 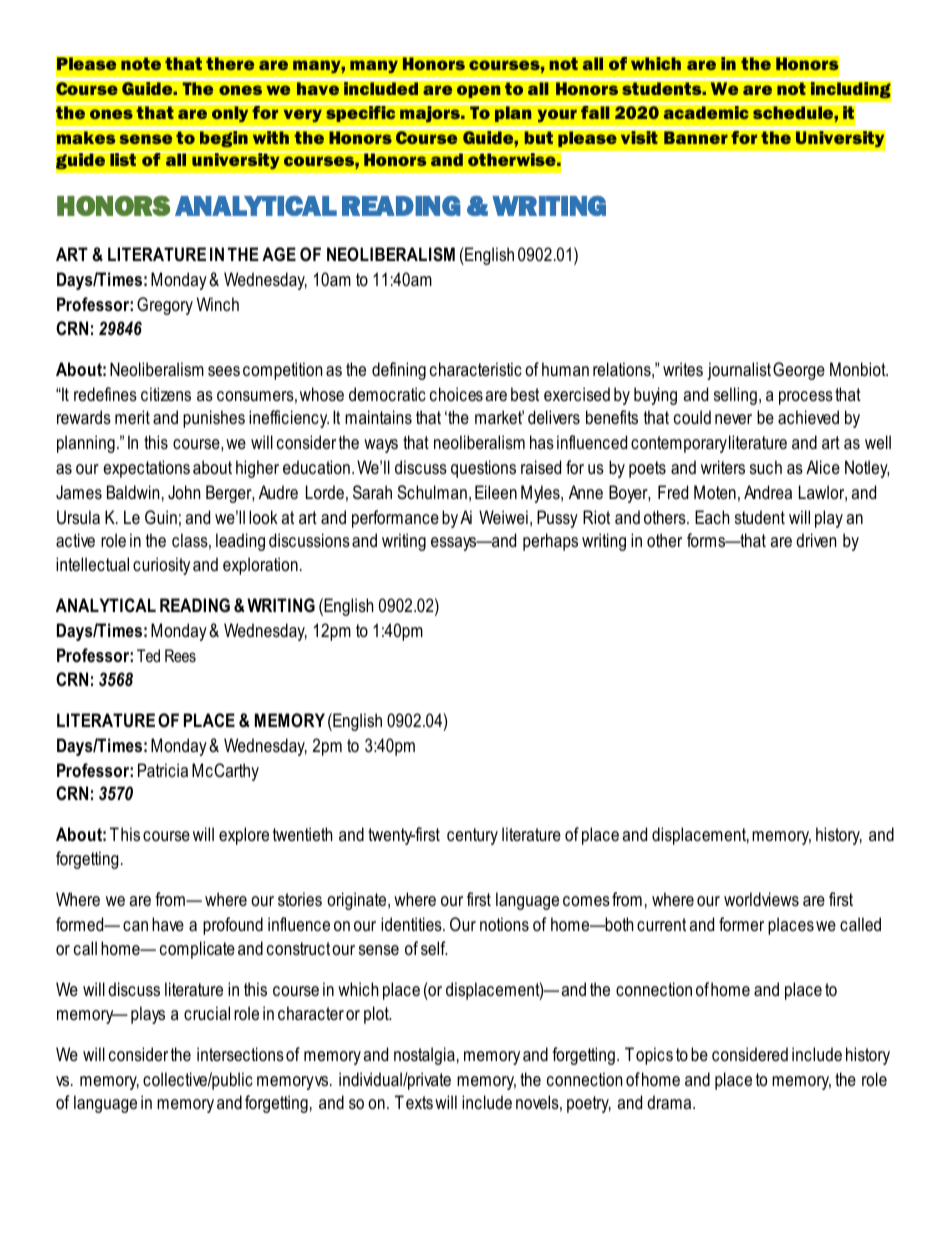 I want to click on nostalgia, so click(x=424, y=1056).
